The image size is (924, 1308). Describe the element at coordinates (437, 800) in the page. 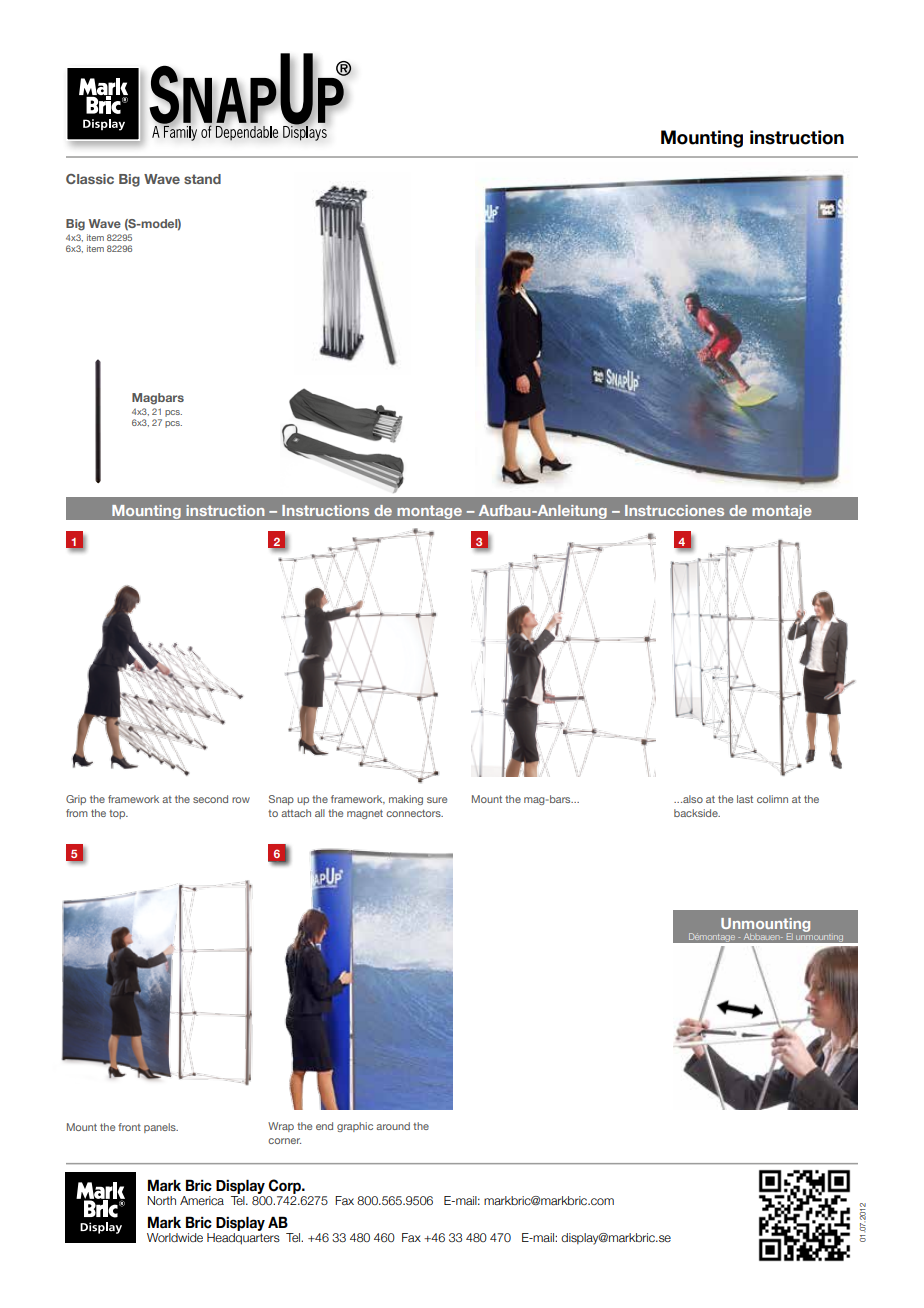

I see `sure` at that location.
